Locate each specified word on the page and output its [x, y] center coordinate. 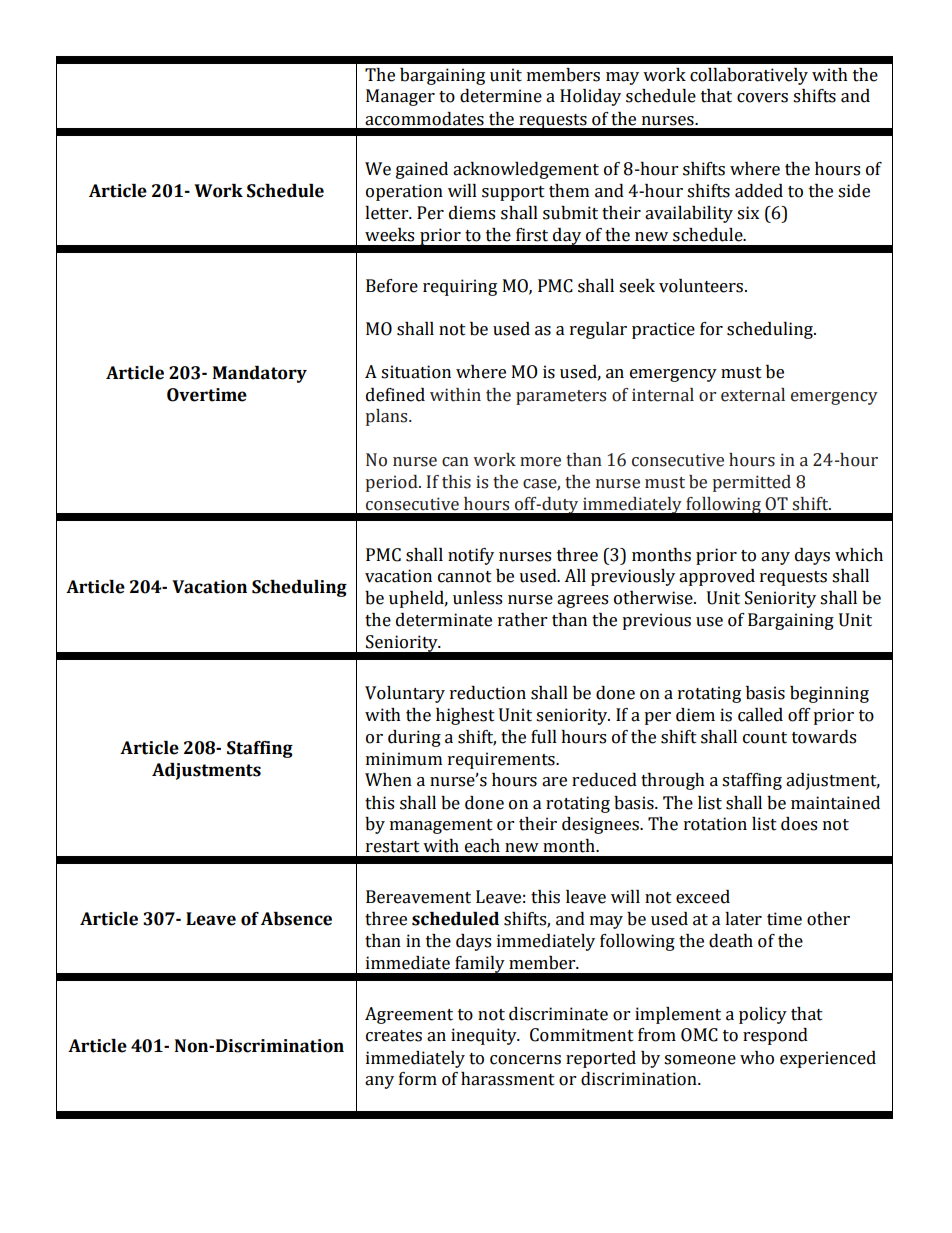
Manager [400, 97]
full [544, 737]
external [753, 395]
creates [394, 1036]
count [765, 738]
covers [762, 98]
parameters [561, 397]
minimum [404, 759]
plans [388, 417]
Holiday [590, 97]
